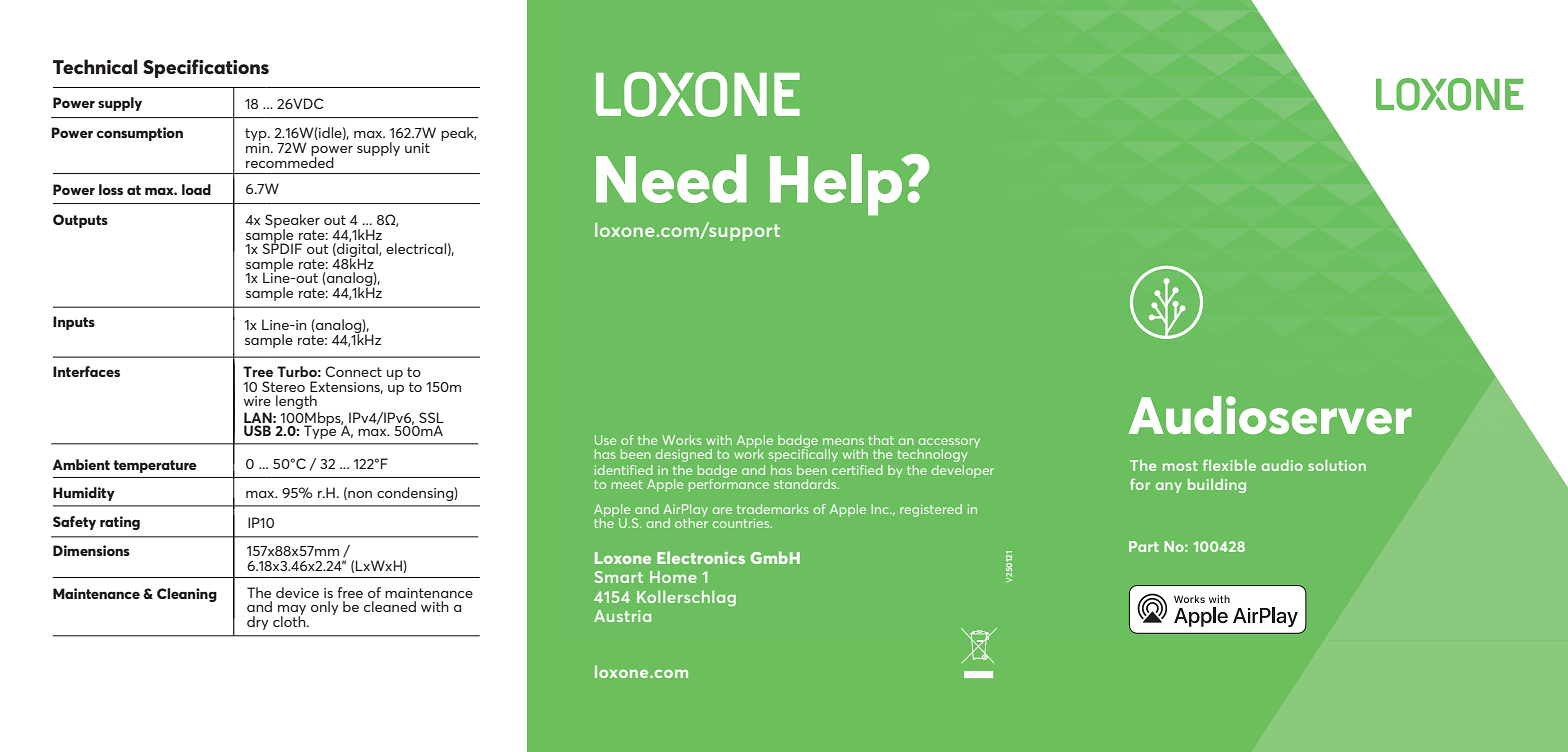 Image resolution: width=1568 pixels, height=752 pixels. What do you see at coordinates (622, 616) in the page?
I see `Austria` at bounding box center [622, 616].
